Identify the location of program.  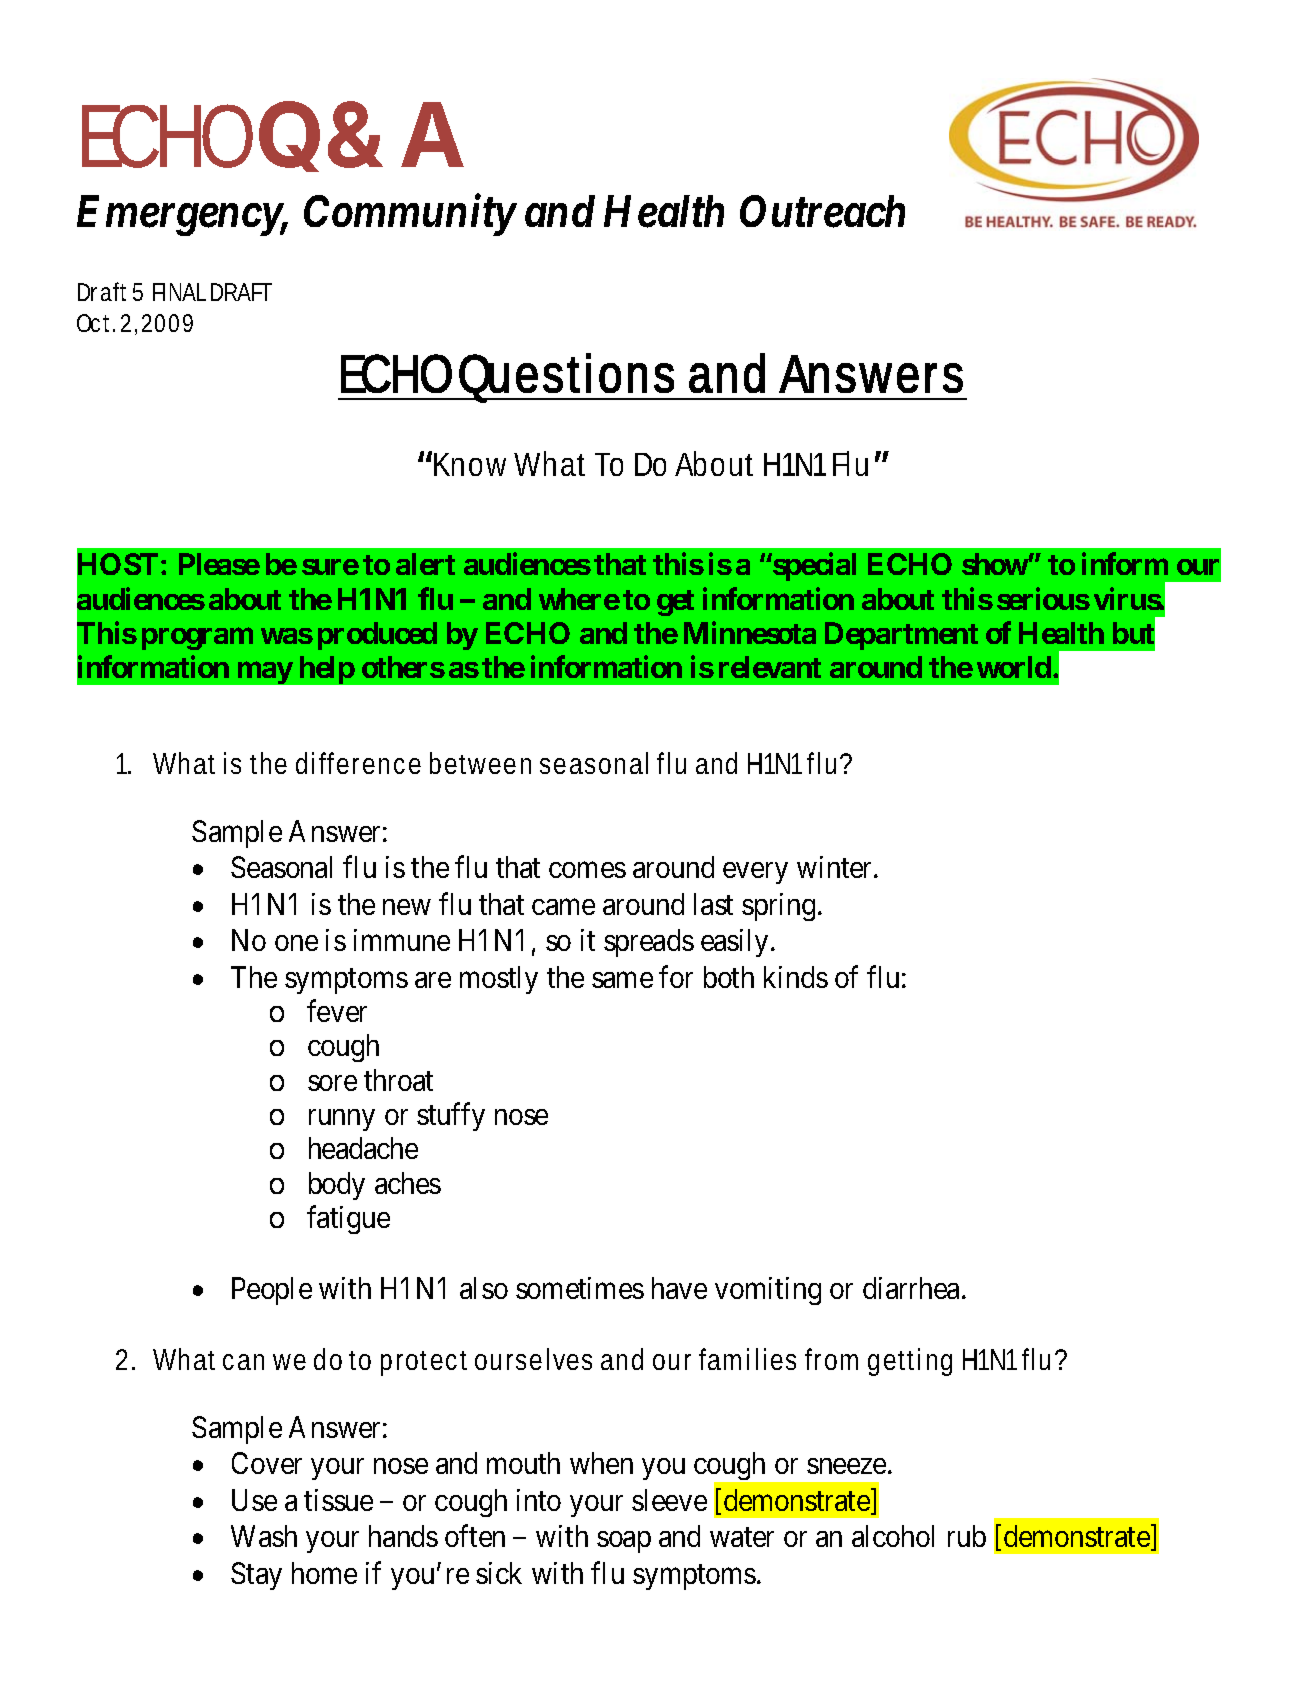
(197, 639).
